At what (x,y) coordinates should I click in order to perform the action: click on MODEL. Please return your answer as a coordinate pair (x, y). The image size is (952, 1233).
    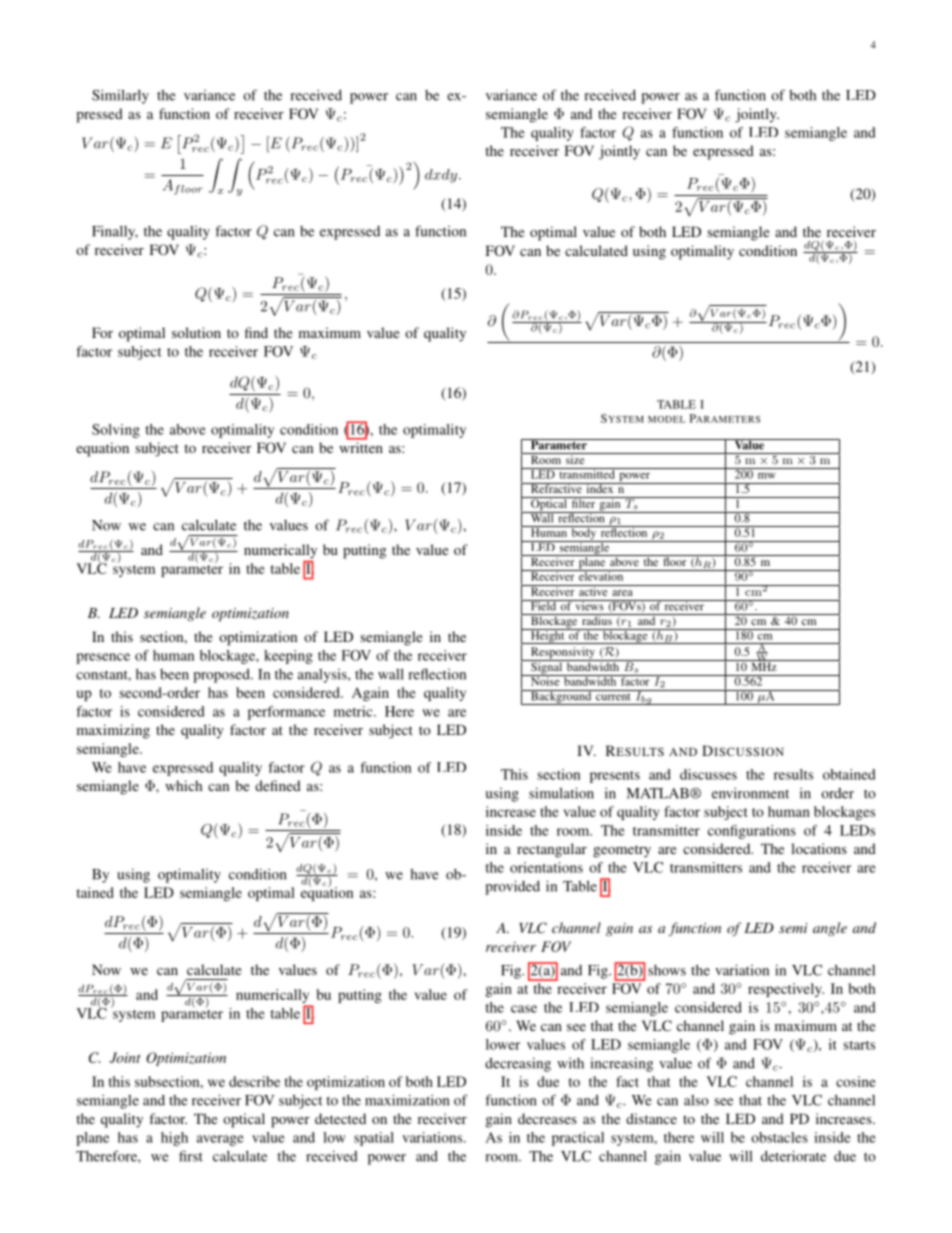
    Looking at the image, I should click on (667, 419).
